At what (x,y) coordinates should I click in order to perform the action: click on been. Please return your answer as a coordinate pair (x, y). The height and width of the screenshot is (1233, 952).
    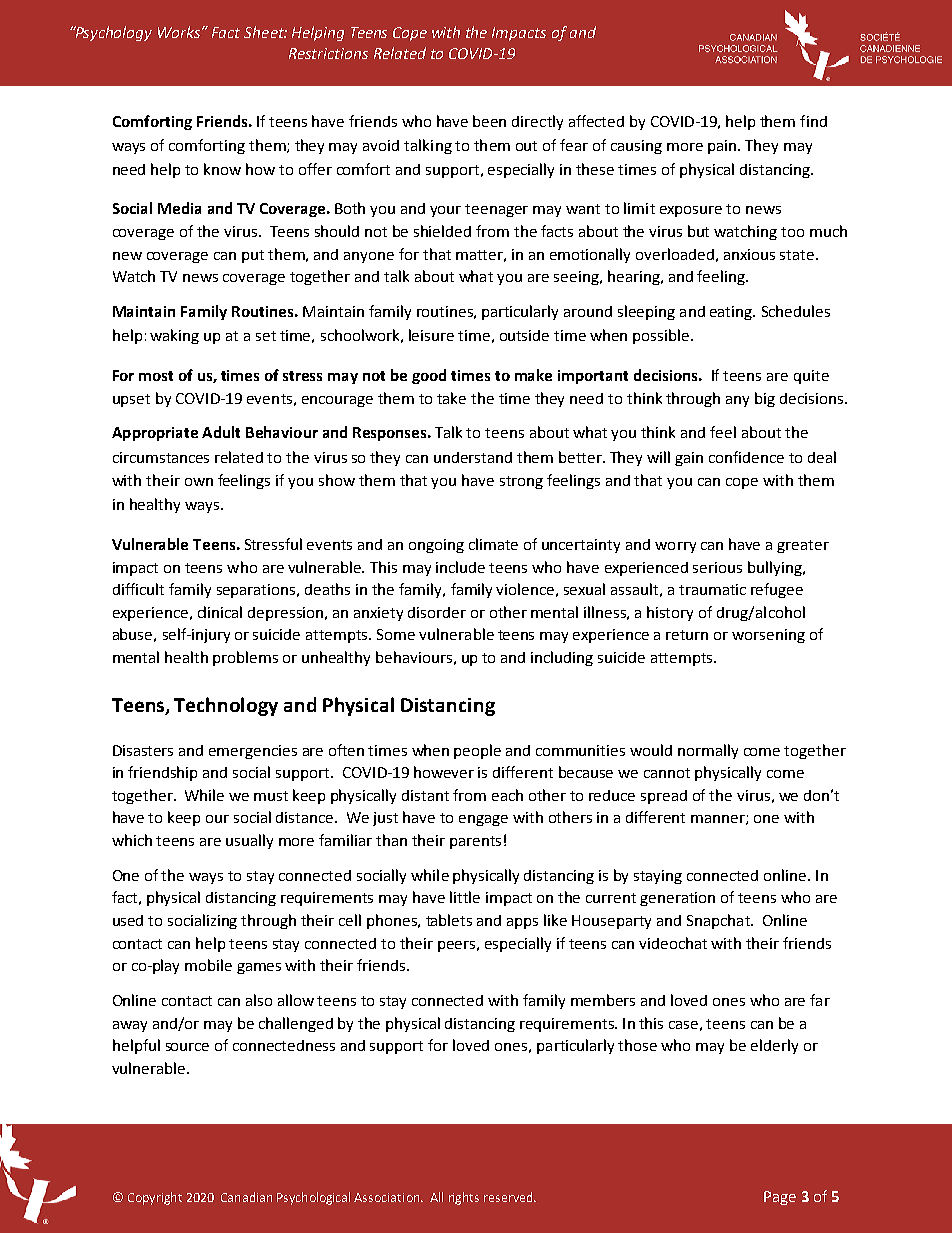
    Looking at the image, I should click on (489, 121).
